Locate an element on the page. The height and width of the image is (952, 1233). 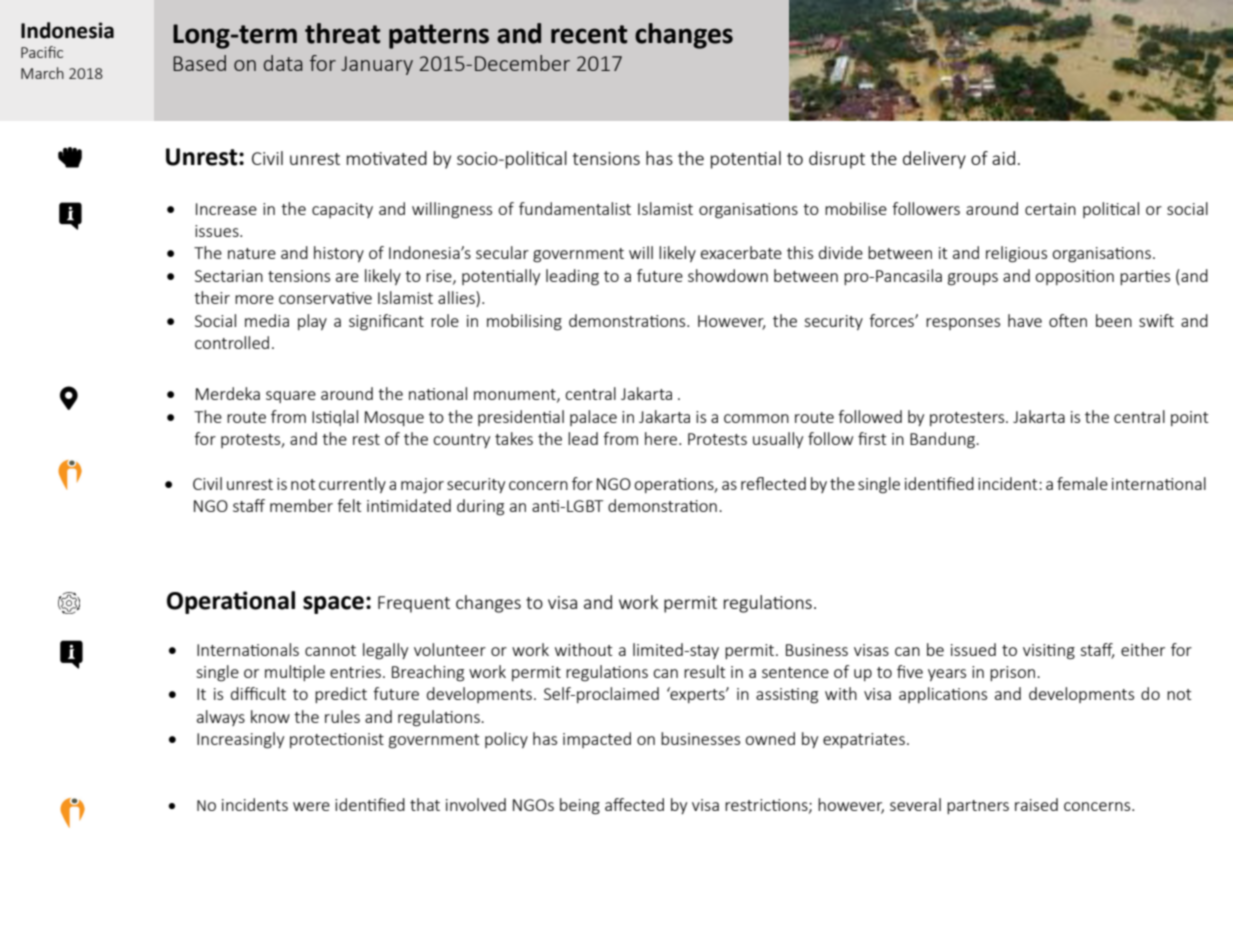
palace is located at coordinates (593, 418).
